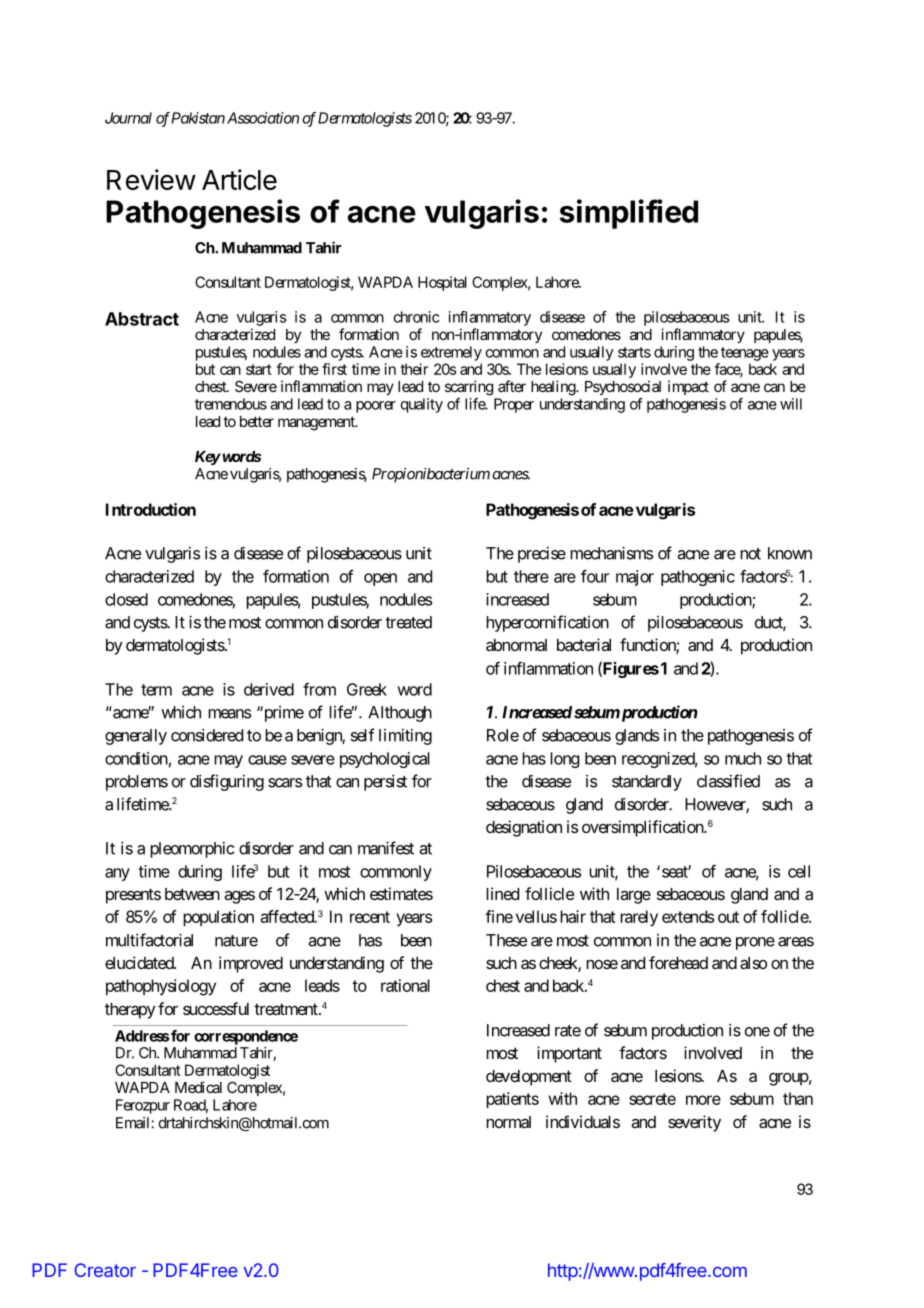  What do you see at coordinates (400, 714) in the screenshot?
I see `Although` at bounding box center [400, 714].
